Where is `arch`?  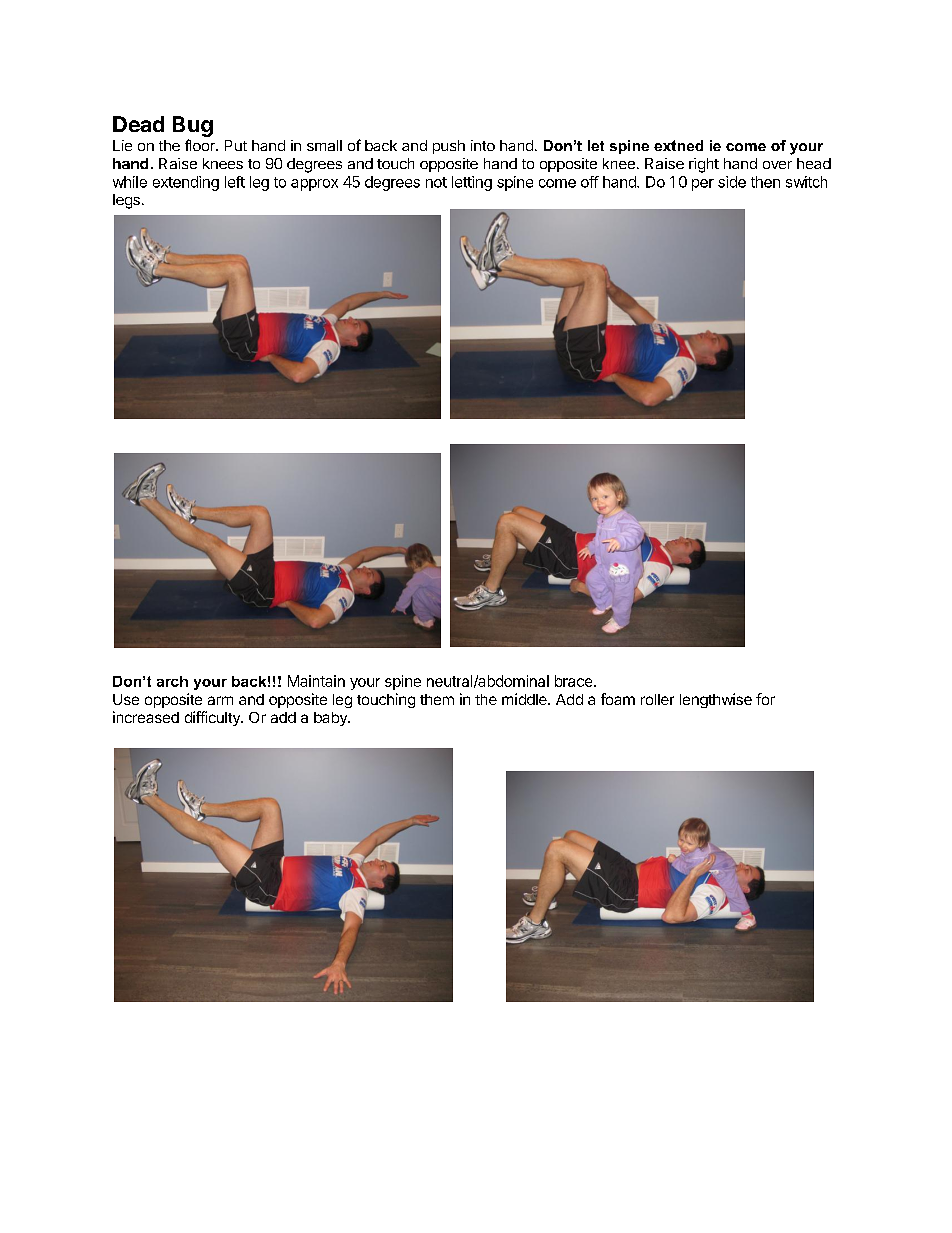 arch is located at coordinates (172, 681).
